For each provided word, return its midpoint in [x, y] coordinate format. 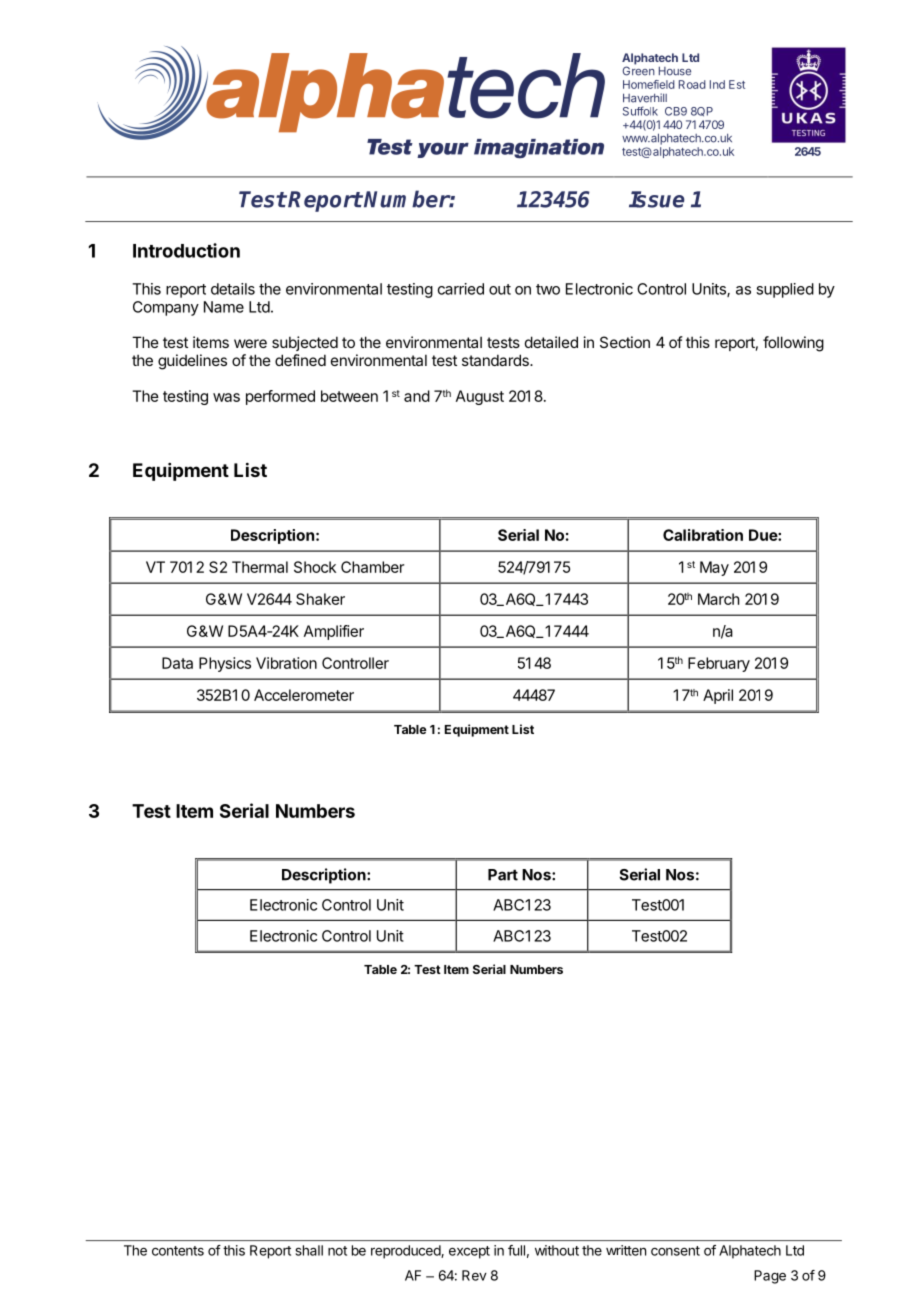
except [469, 1252]
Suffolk [640, 111]
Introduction [186, 250]
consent [675, 1251]
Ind [717, 84]
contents [178, 1251]
